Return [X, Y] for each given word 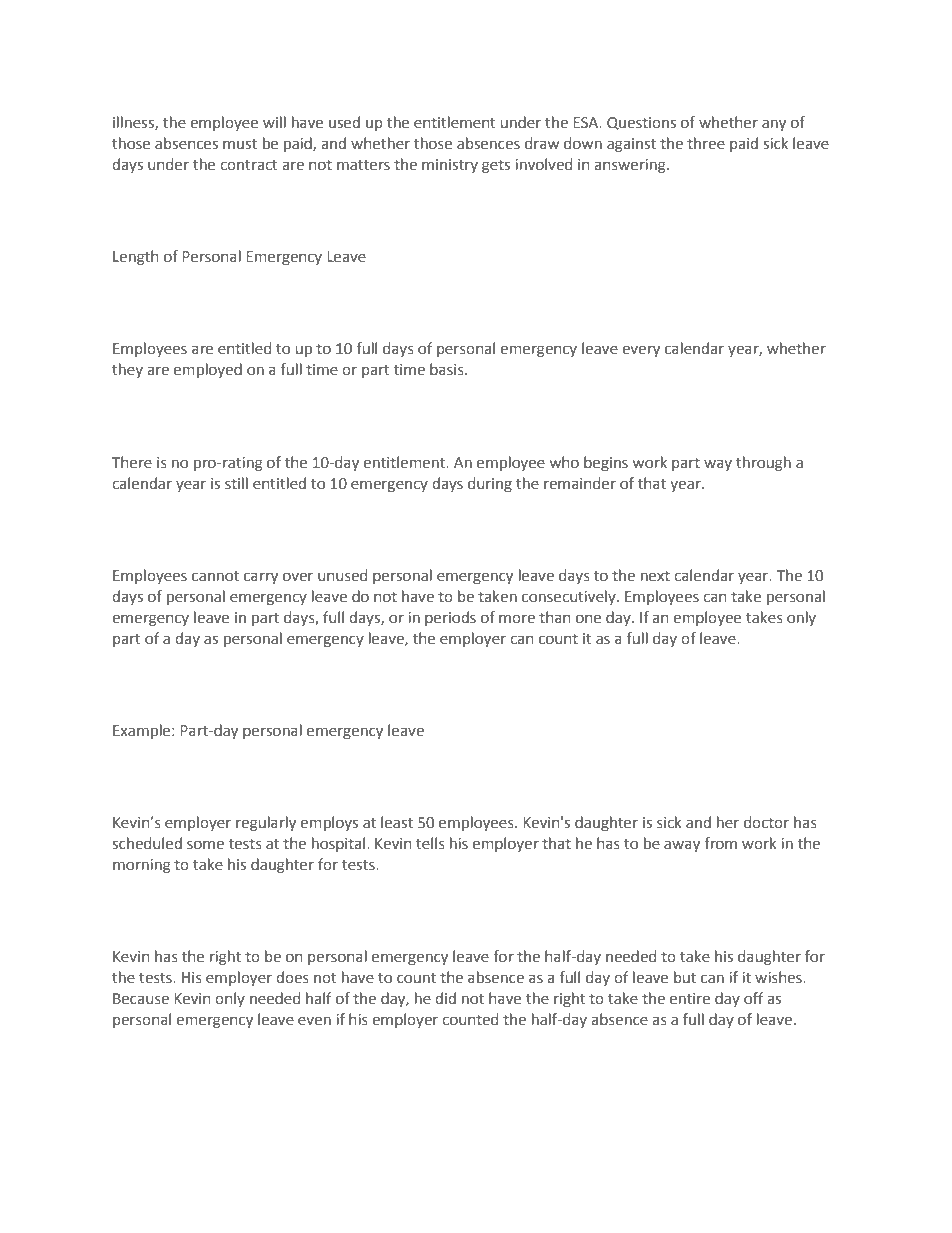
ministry [450, 166]
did [445, 998]
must [240, 144]
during [490, 484]
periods [450, 618]
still [236, 483]
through [763, 463]
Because [141, 999]
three [706, 143]
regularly [266, 823]
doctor [766, 822]
